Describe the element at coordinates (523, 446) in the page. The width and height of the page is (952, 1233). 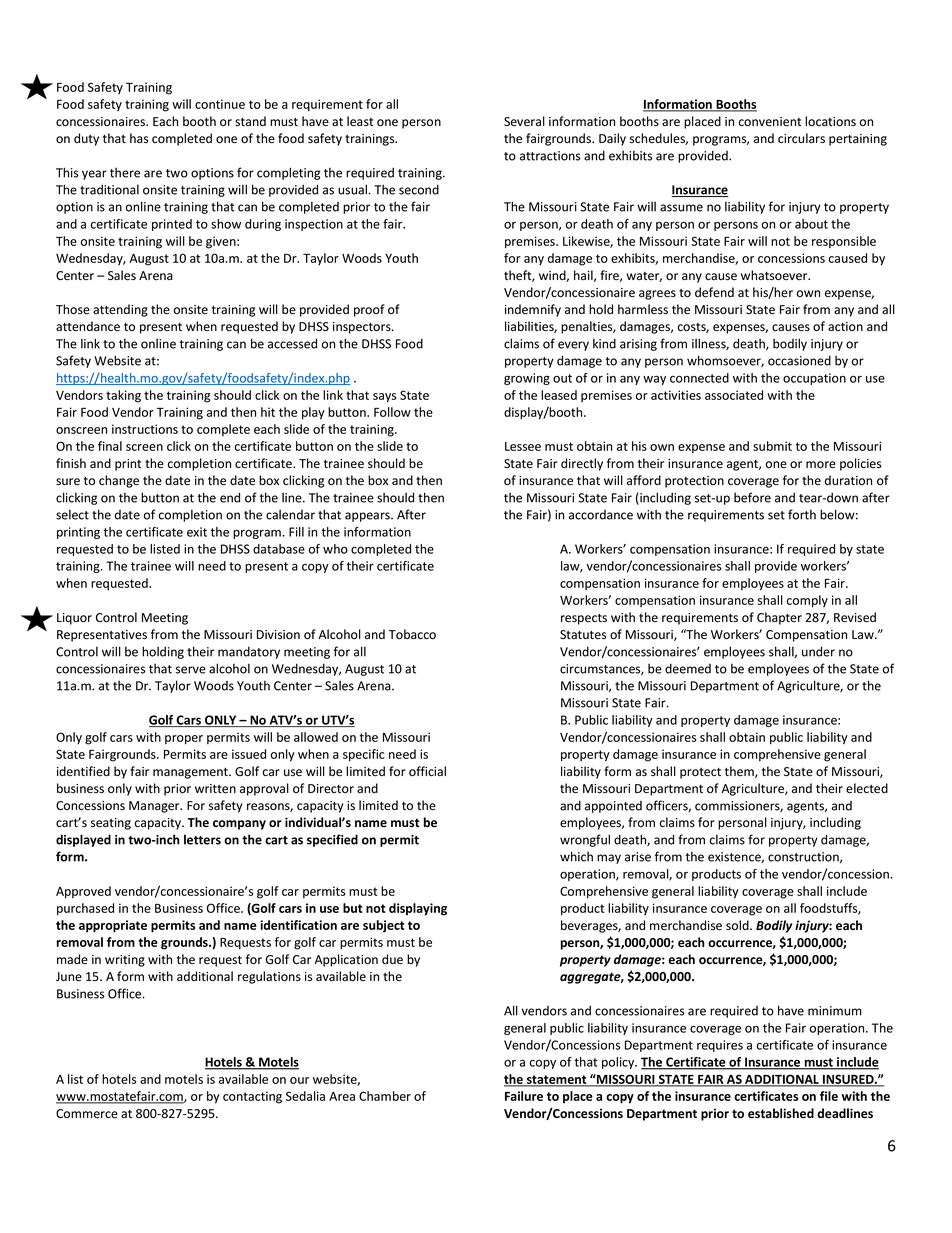
I see `Lessee` at that location.
